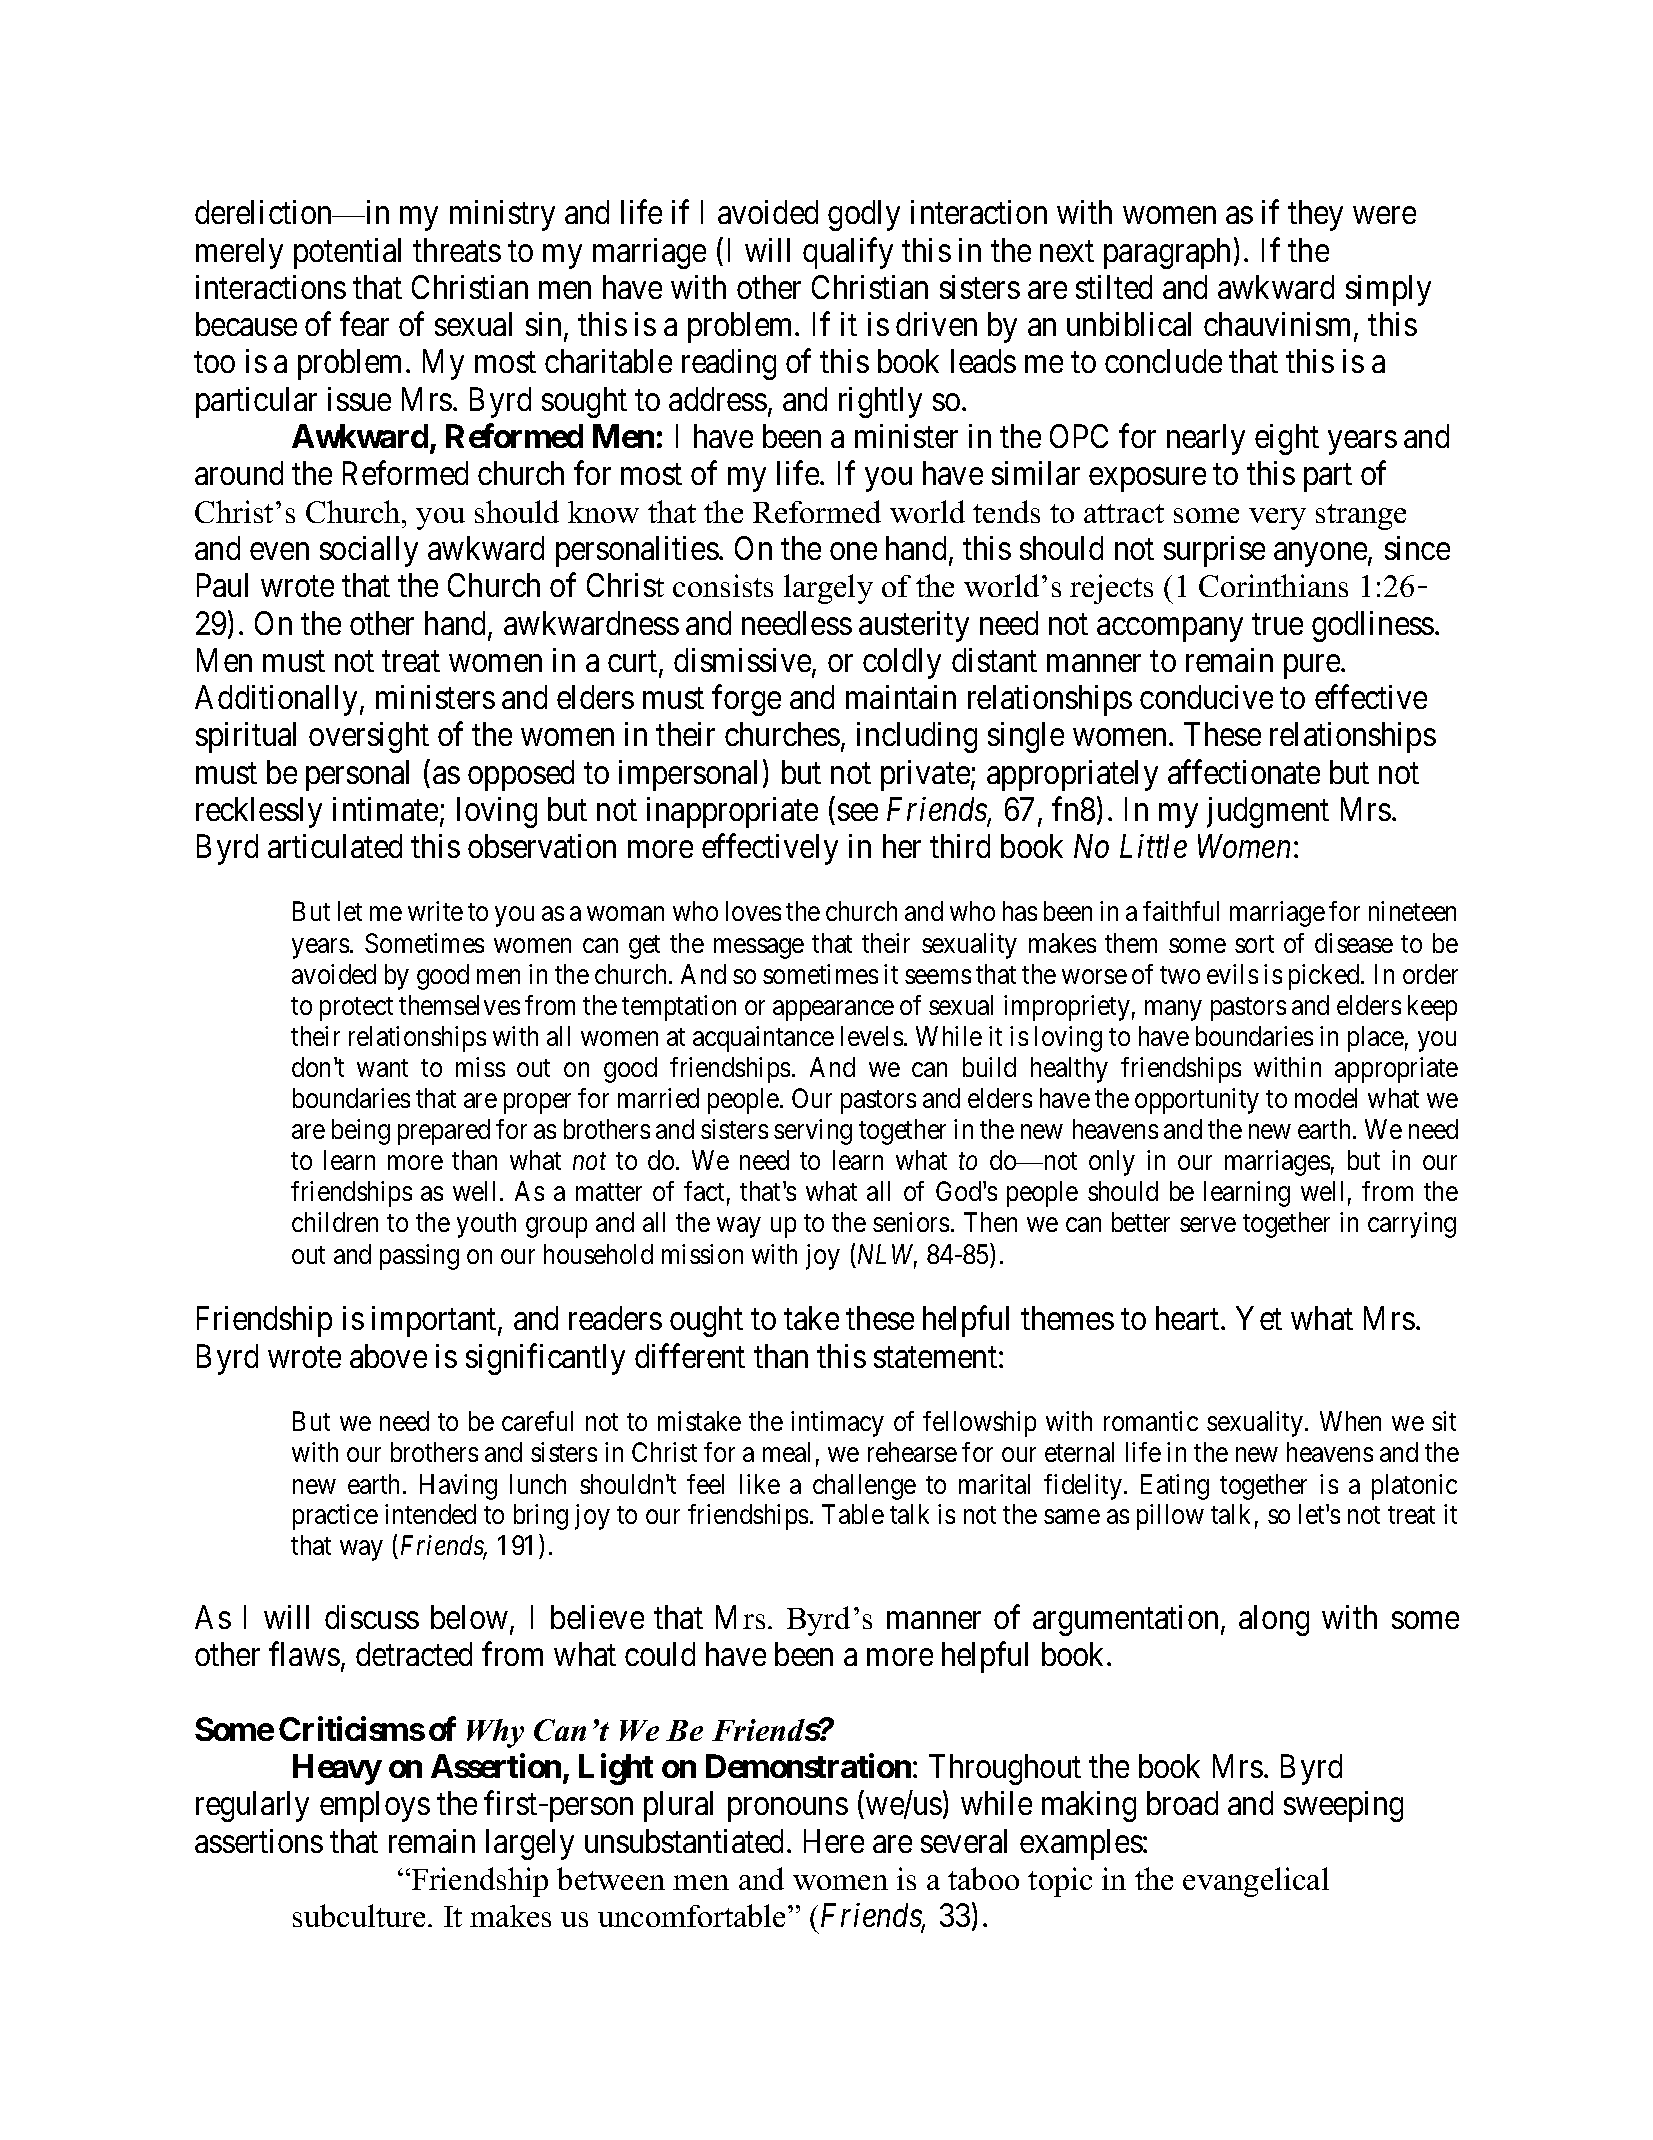  What do you see at coordinates (1326, 1098) in the screenshot?
I see `model` at bounding box center [1326, 1098].
